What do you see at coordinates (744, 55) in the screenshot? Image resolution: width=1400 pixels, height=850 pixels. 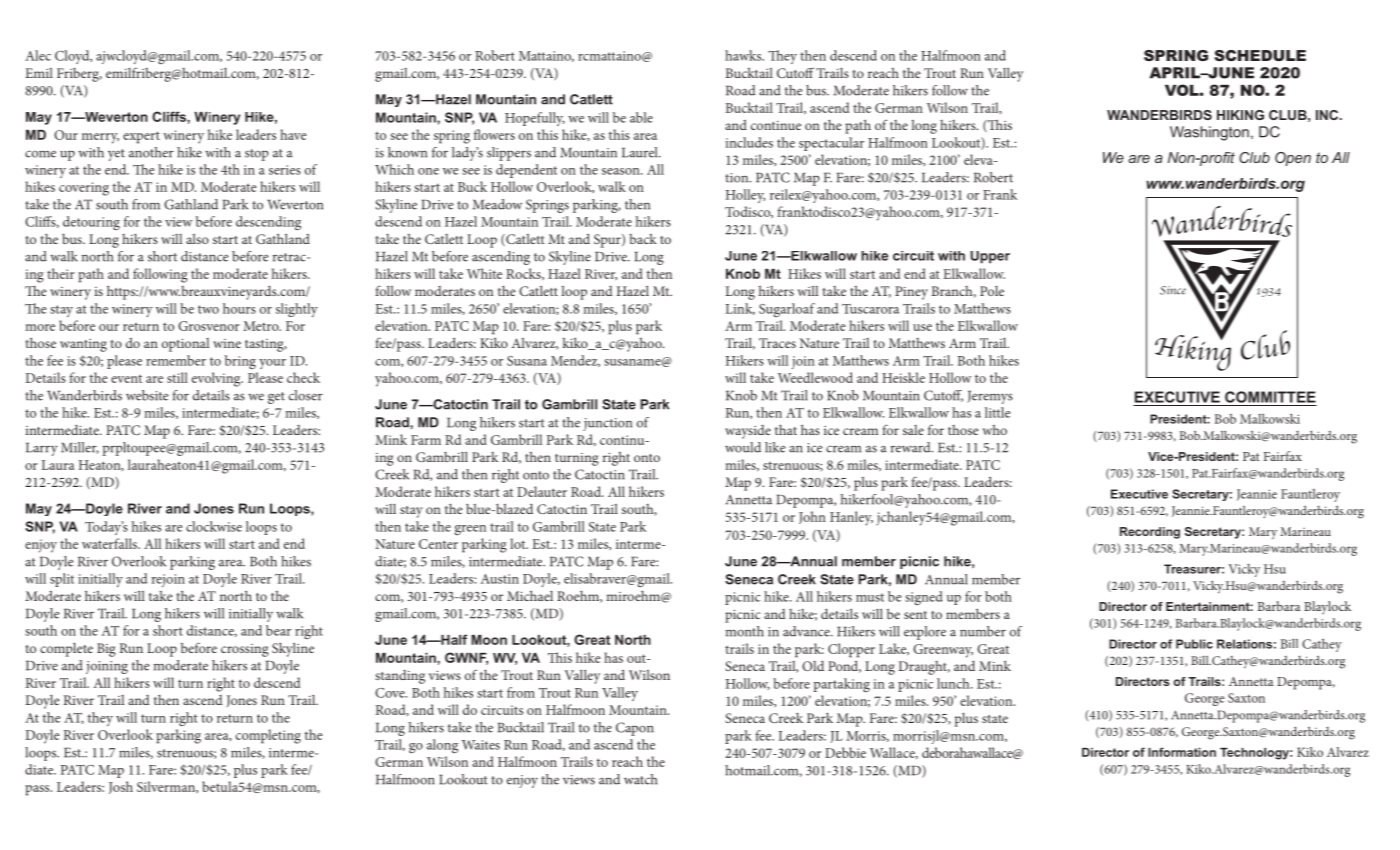 I see `hawks` at bounding box center [744, 55].
